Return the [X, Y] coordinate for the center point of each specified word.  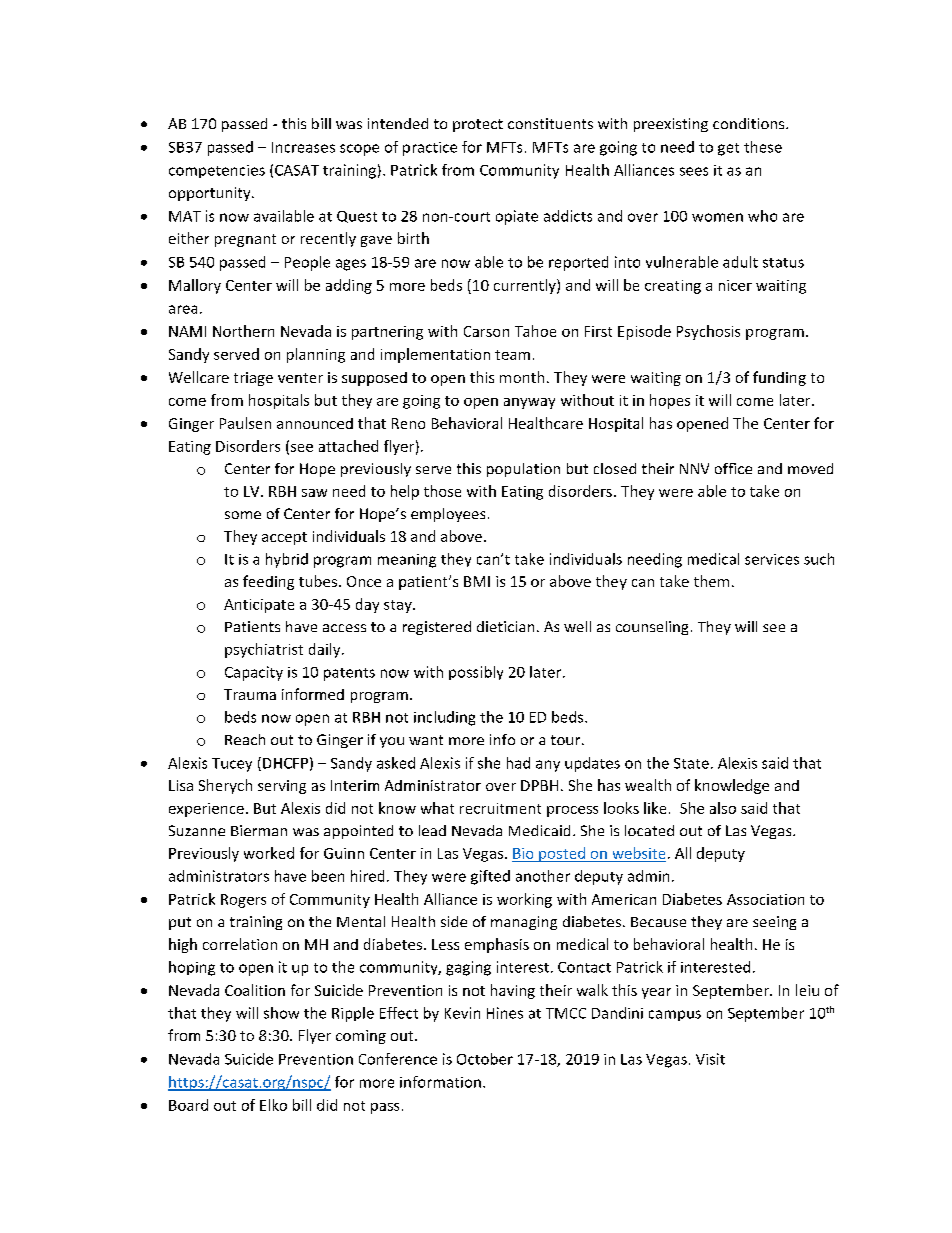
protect [478, 125]
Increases [303, 147]
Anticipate [259, 606]
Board [188, 1105]
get [728, 149]
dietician [505, 626]
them [711, 581]
